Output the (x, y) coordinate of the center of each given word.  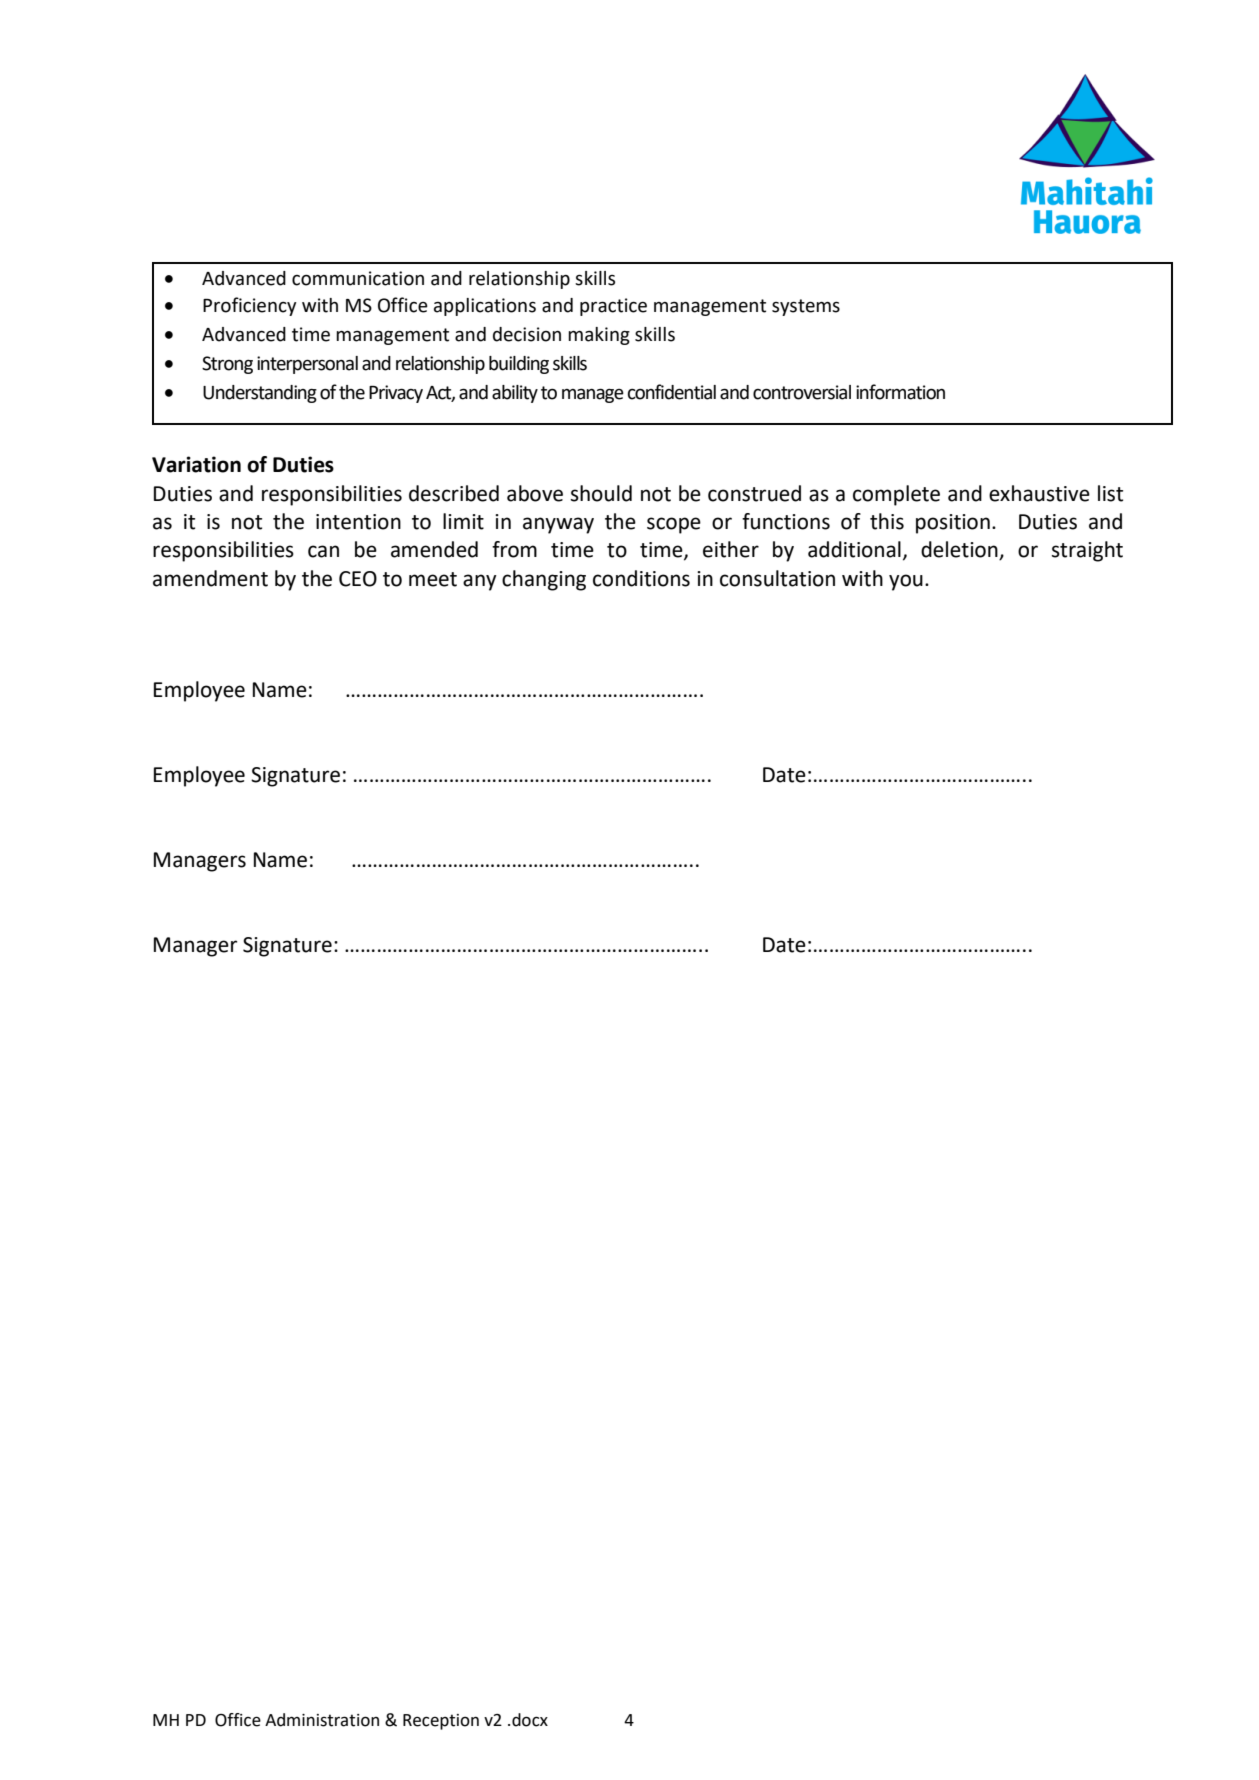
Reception (441, 1722)
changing (544, 580)
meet (433, 579)
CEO (358, 579)
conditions (641, 578)
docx (530, 1720)
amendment (210, 578)
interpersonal (307, 365)
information (900, 392)
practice (613, 307)
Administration (322, 1720)
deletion (960, 550)
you (906, 582)
